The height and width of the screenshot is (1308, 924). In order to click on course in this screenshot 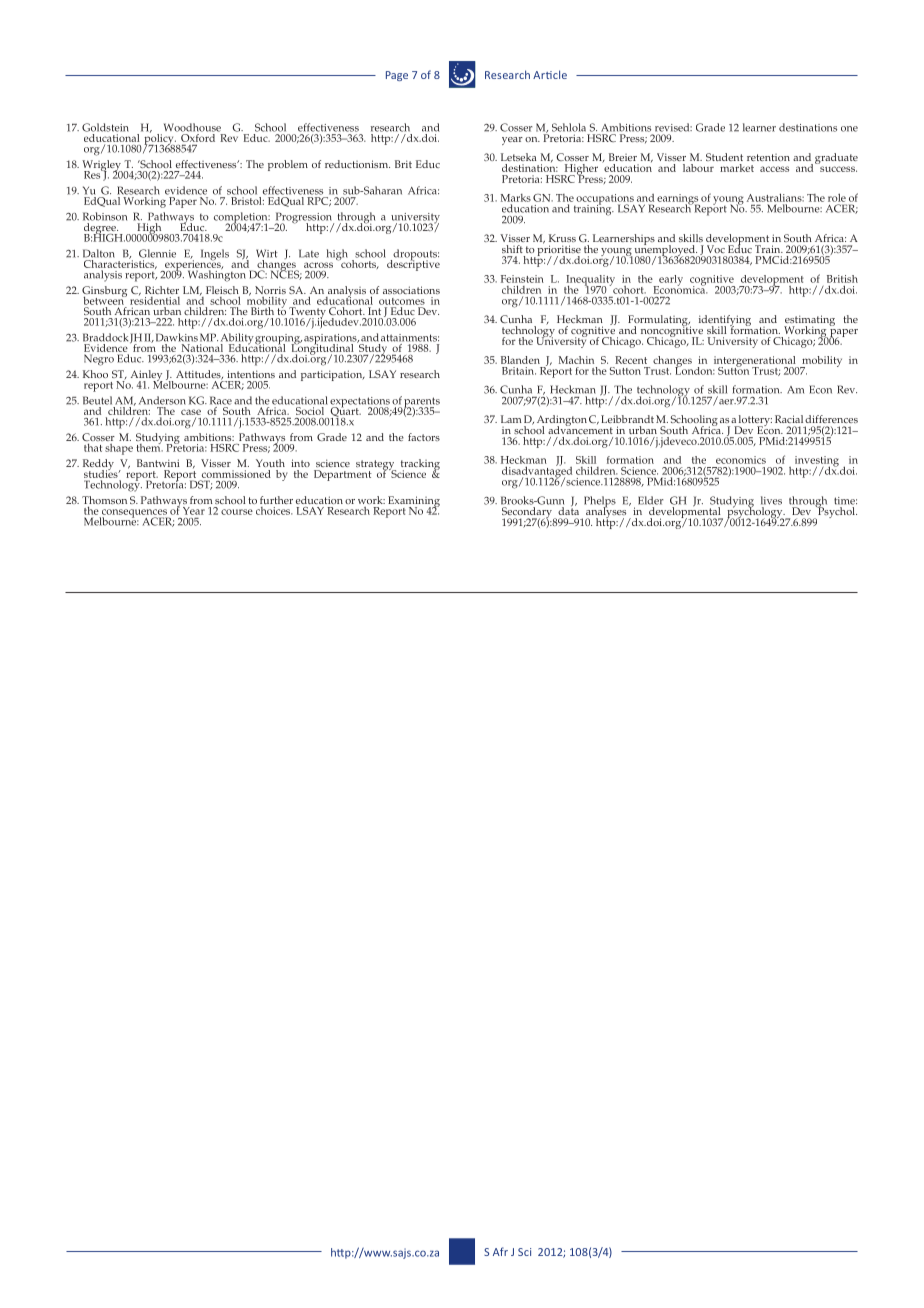, I will do `click(237, 512)`.
